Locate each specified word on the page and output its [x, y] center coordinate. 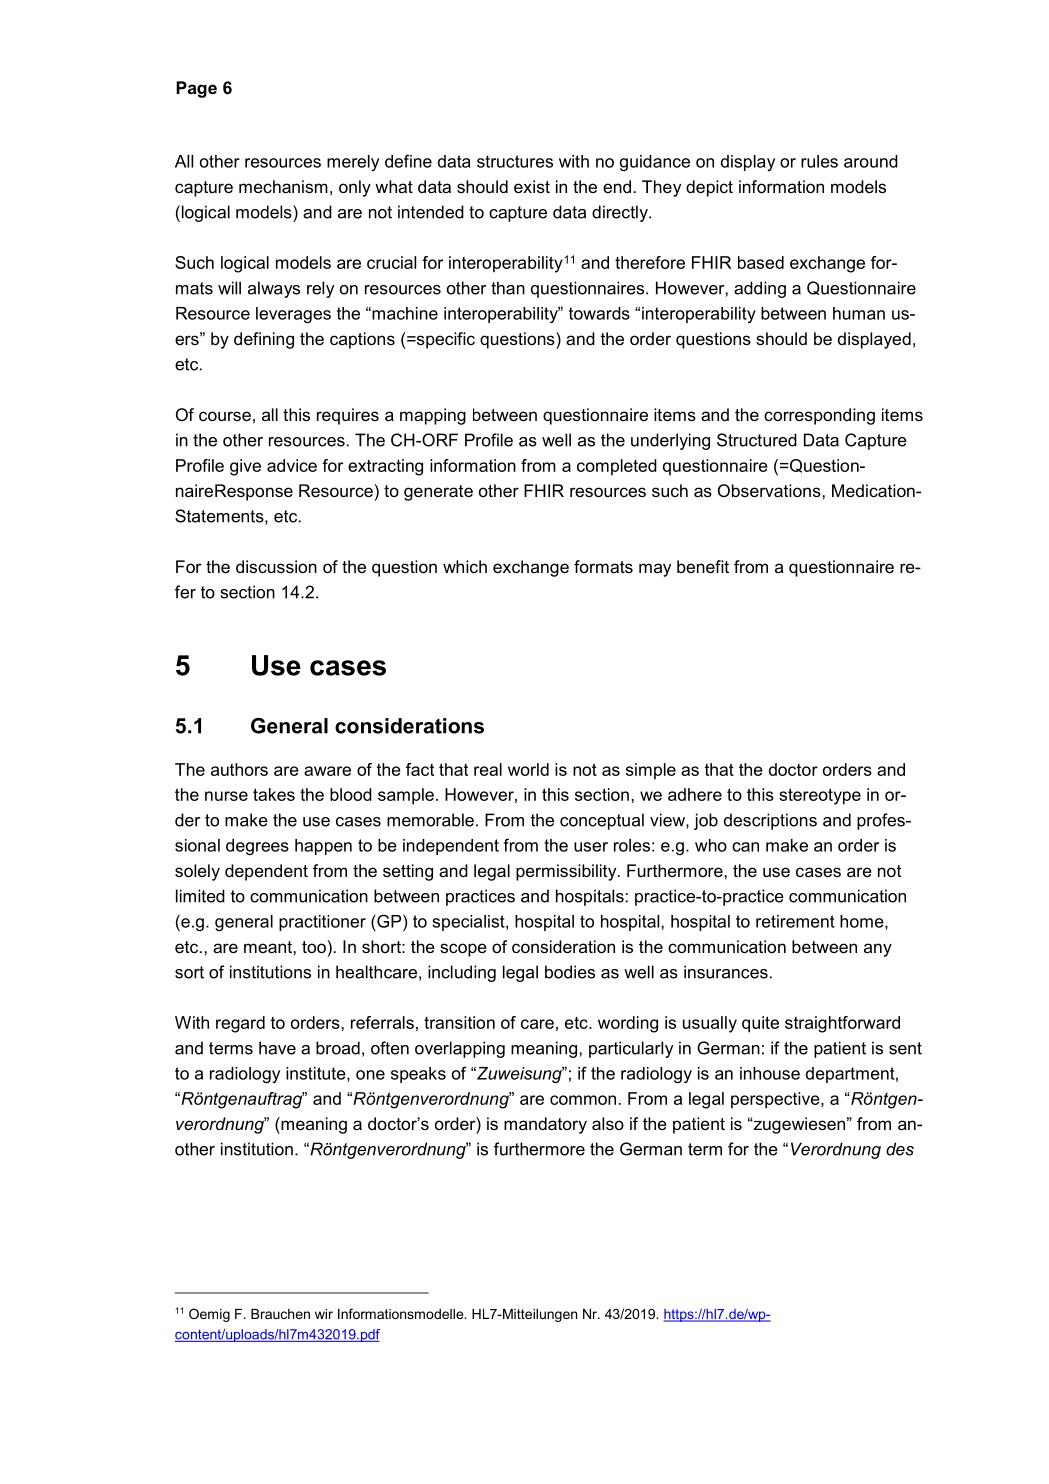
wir [324, 1314]
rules [819, 161]
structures [515, 161]
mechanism [283, 186]
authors [239, 769]
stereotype [820, 796]
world [528, 769]
